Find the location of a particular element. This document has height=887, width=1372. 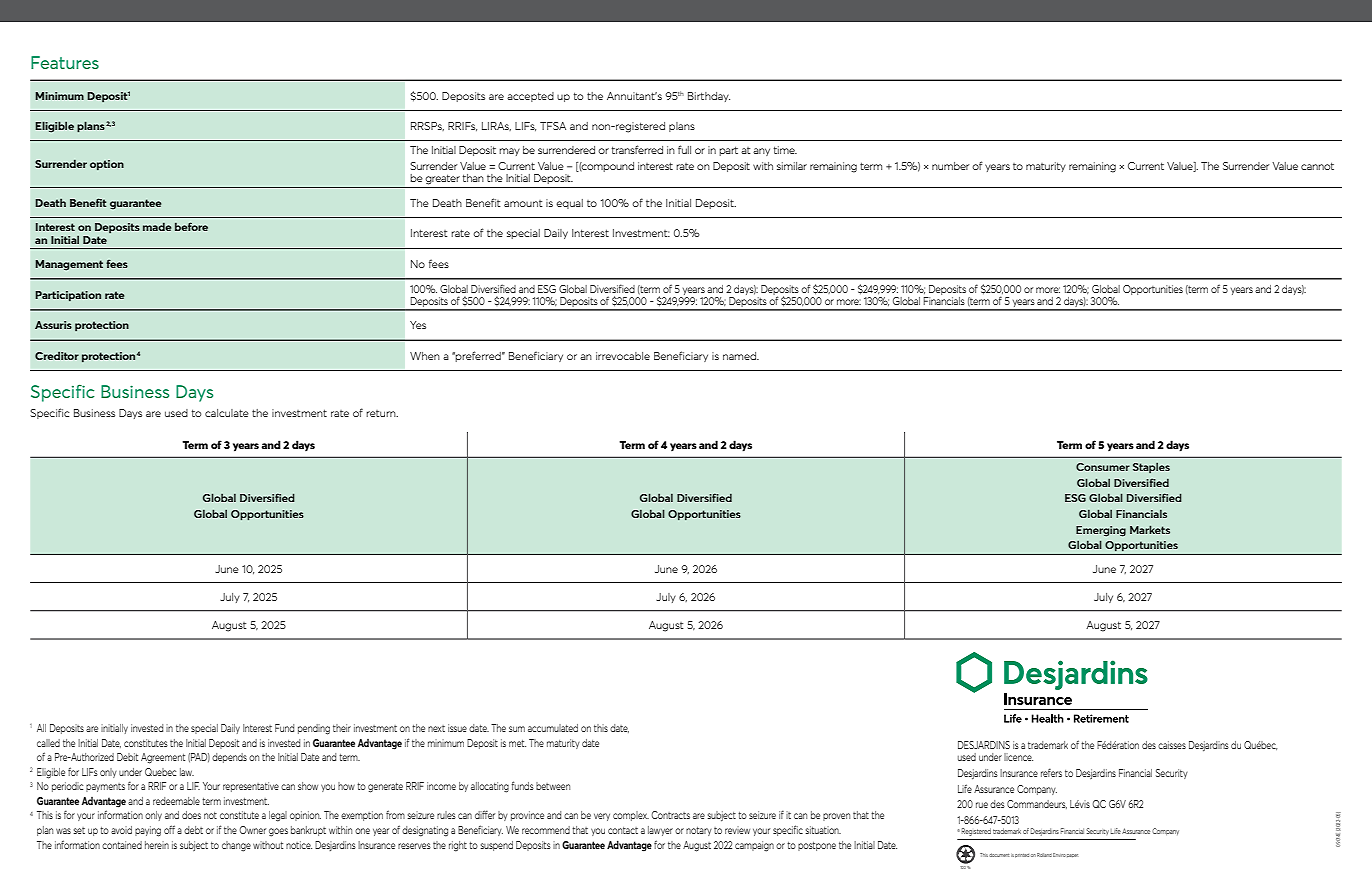

Staples is located at coordinates (1151, 468).
